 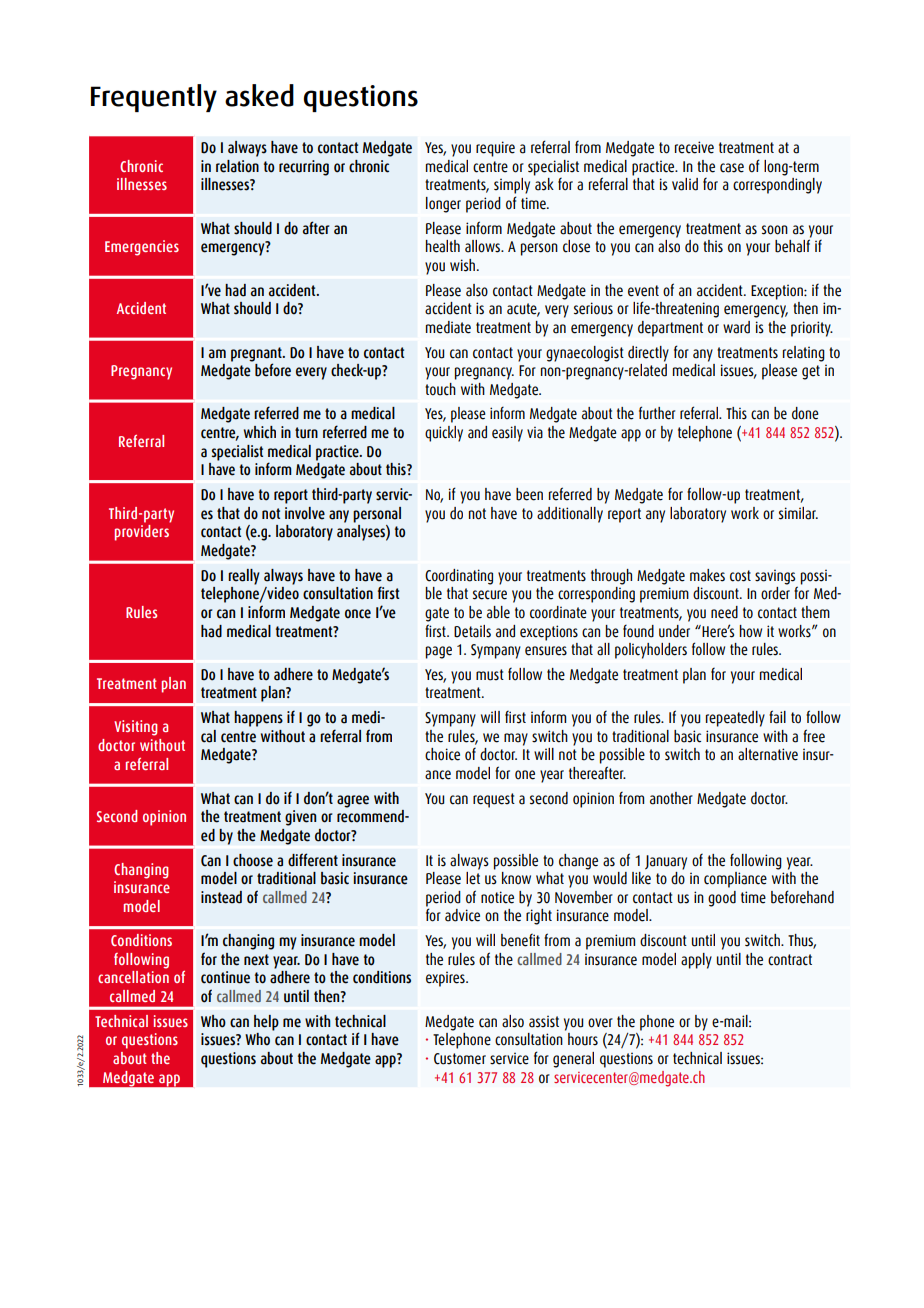 What do you see at coordinates (258, 719) in the screenshot?
I see `happens` at bounding box center [258, 719].
